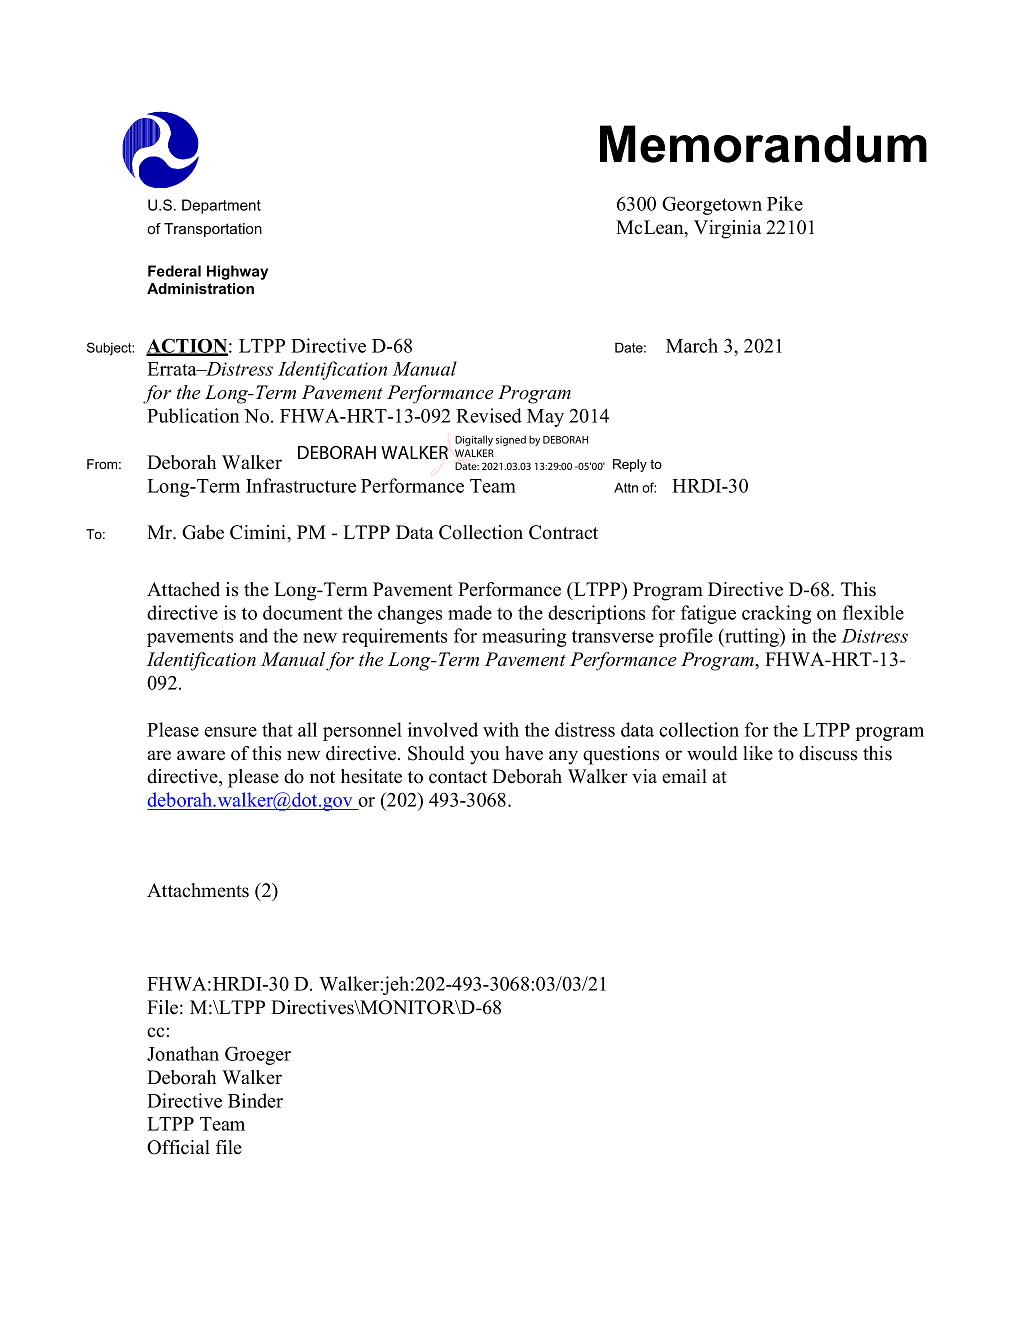 The width and height of the screenshot is (1036, 1341). What do you see at coordinates (524, 753) in the screenshot?
I see `have` at bounding box center [524, 753].
